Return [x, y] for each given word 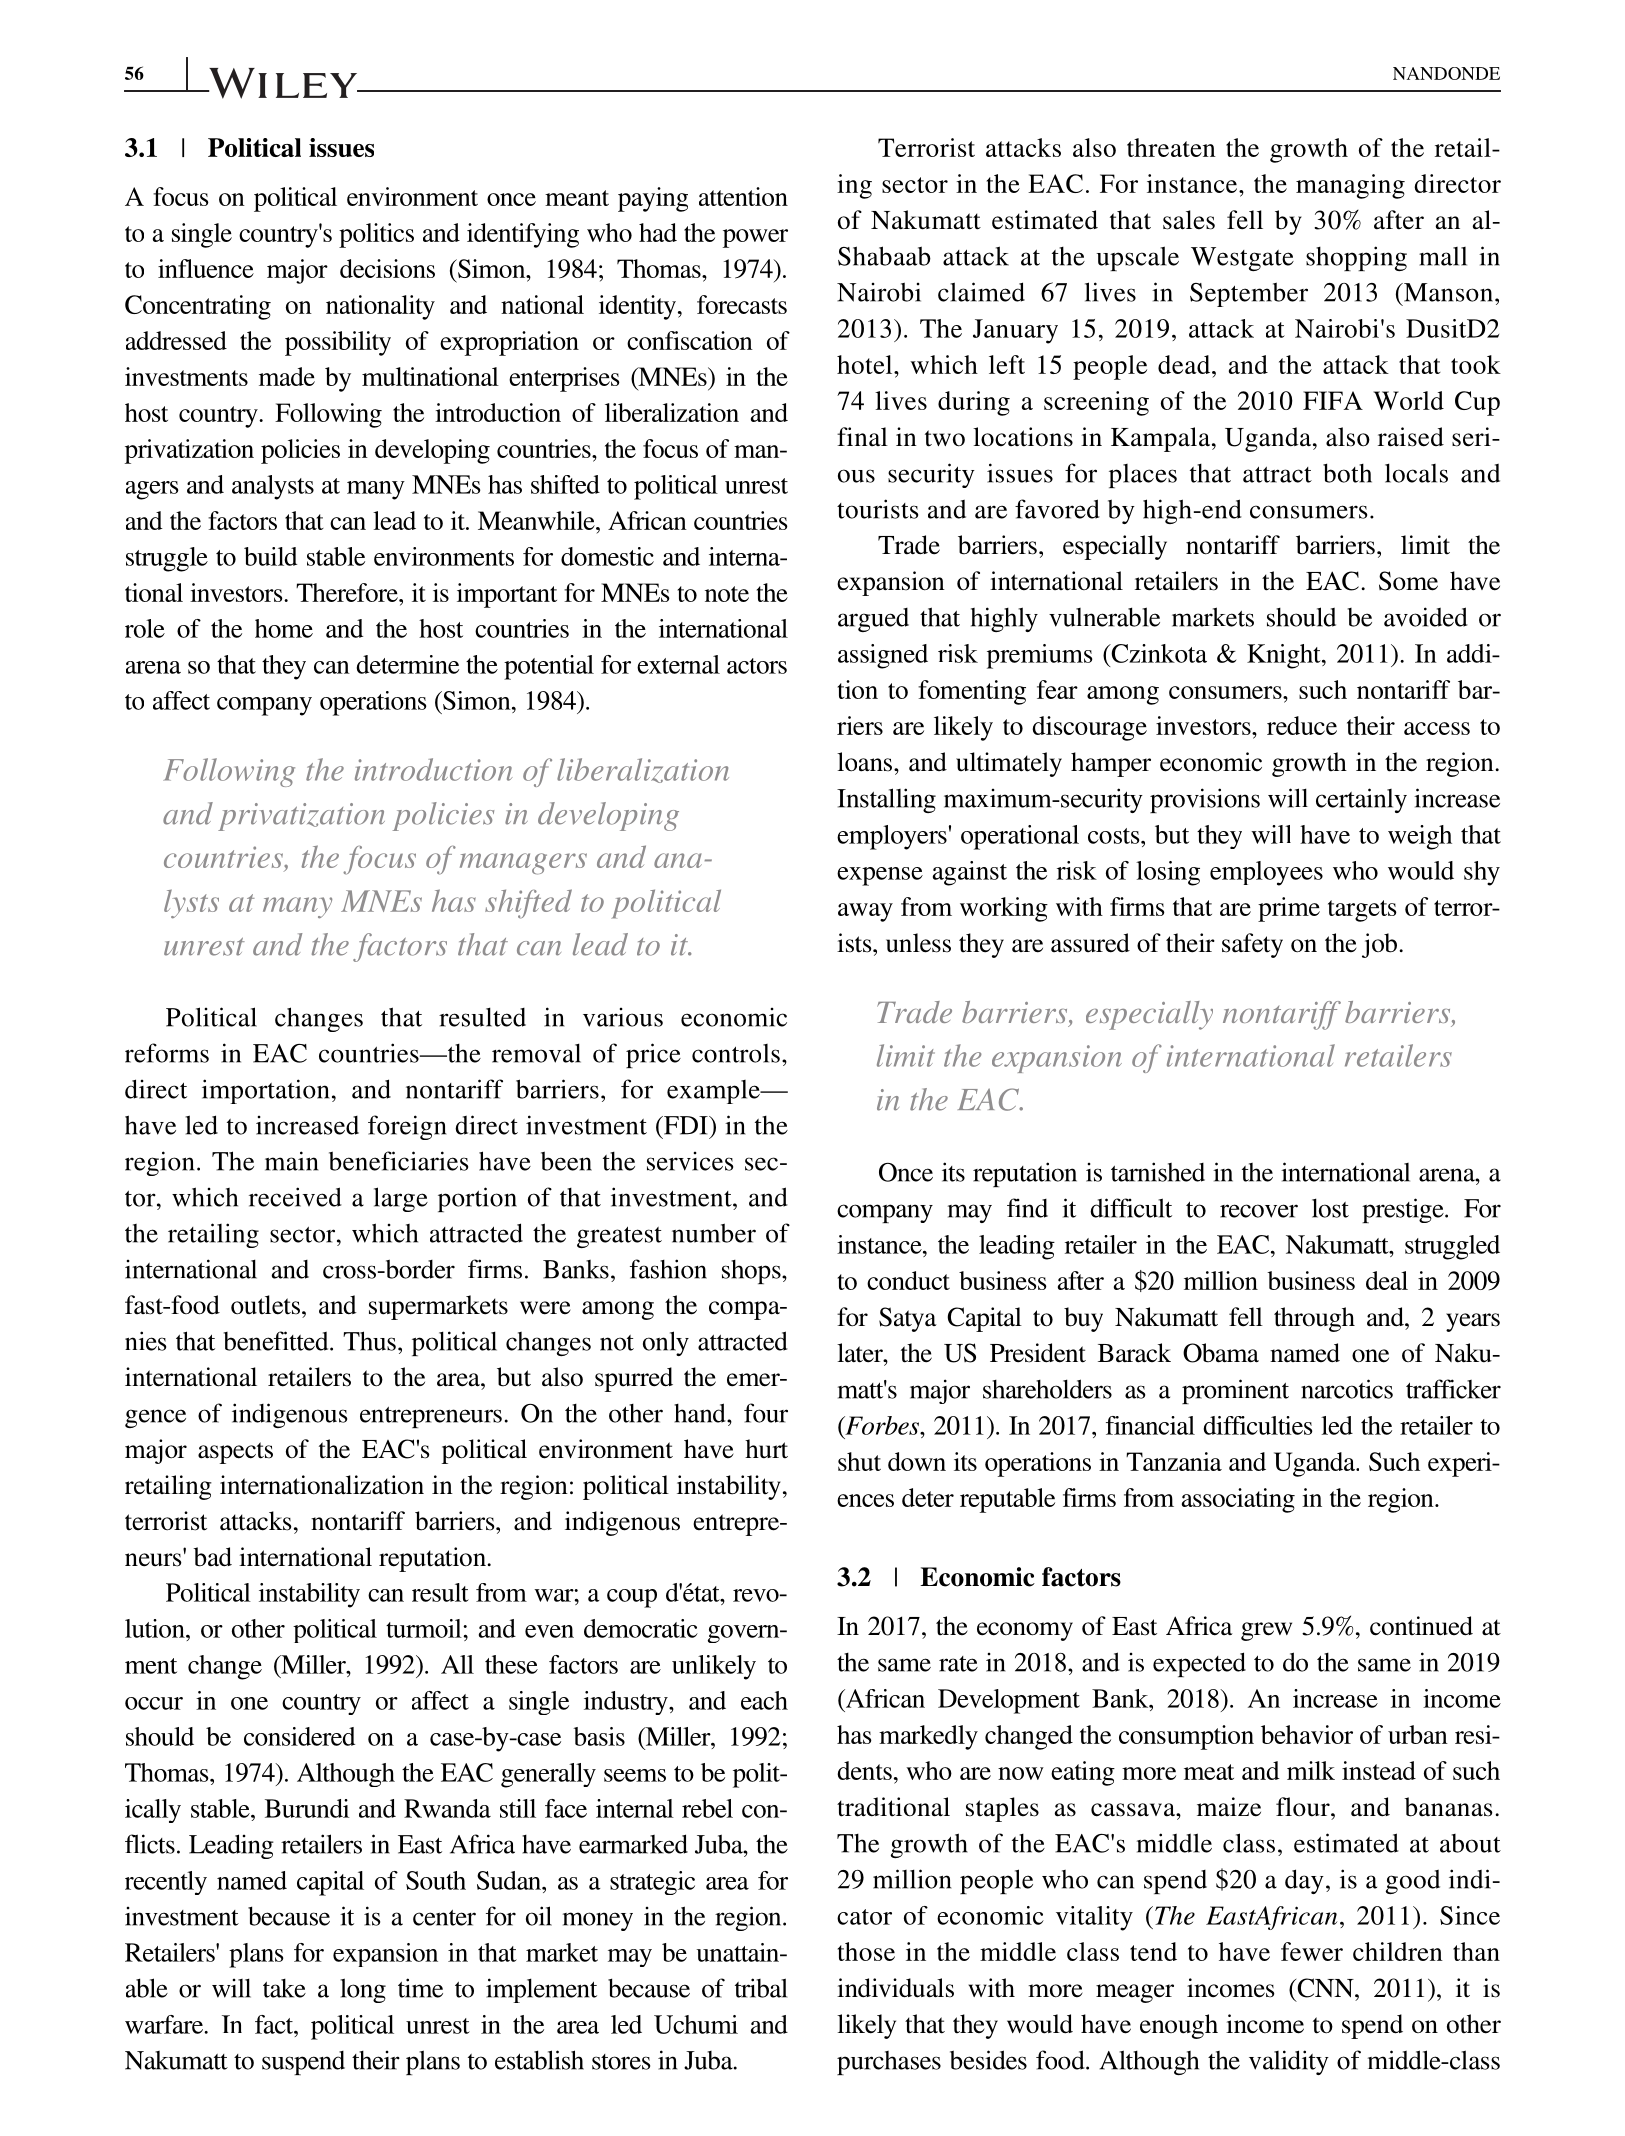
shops [752, 1272]
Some [1408, 581]
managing [1350, 186]
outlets [267, 1305]
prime [1289, 909]
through [1314, 1319]
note [727, 594]
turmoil [425, 1628]
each [764, 1700]
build [270, 556]
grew [1266, 1631]
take [284, 1988]
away [865, 912]
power [755, 238]
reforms [167, 1053]
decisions [387, 268]
